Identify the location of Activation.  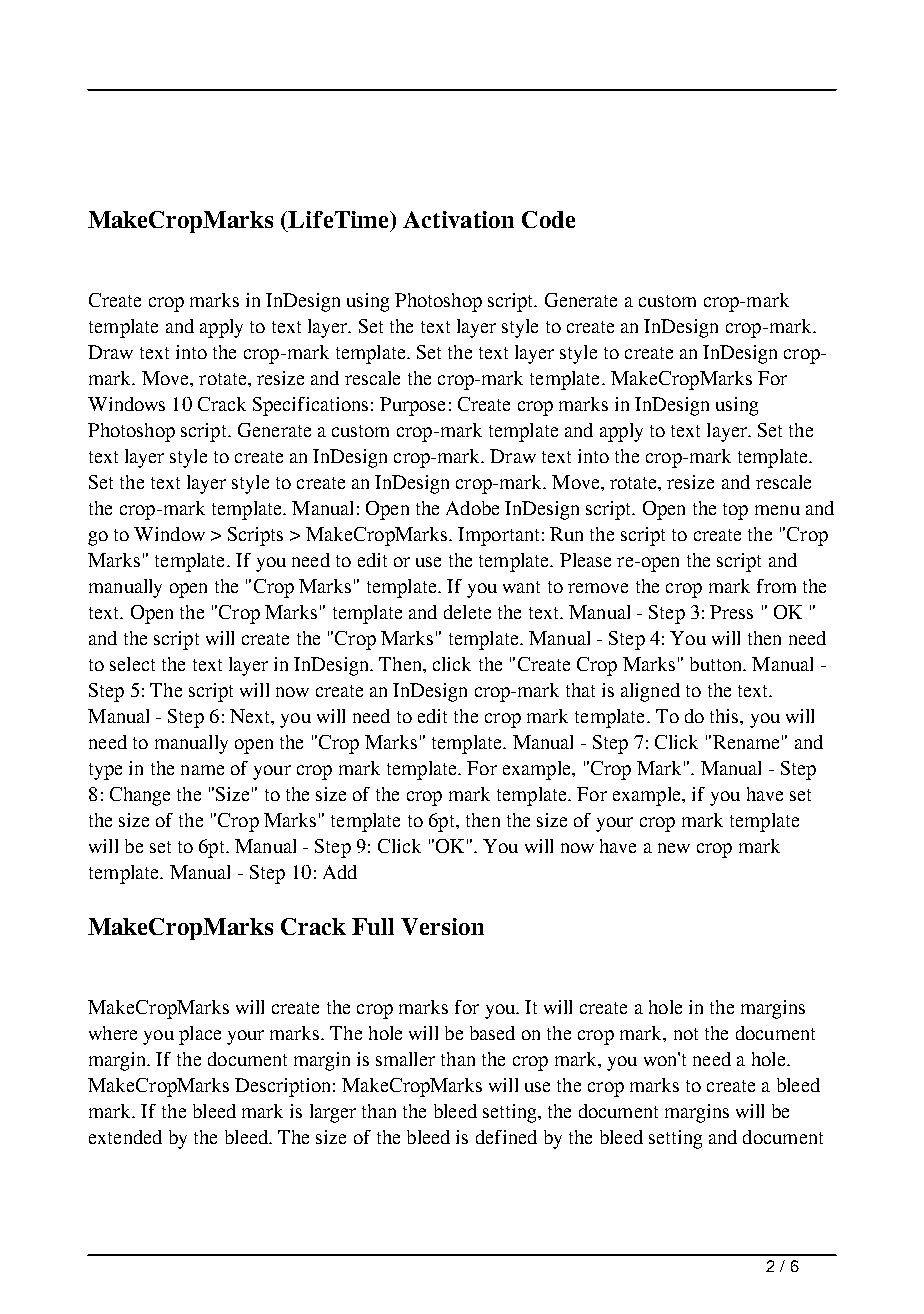
(458, 219).
